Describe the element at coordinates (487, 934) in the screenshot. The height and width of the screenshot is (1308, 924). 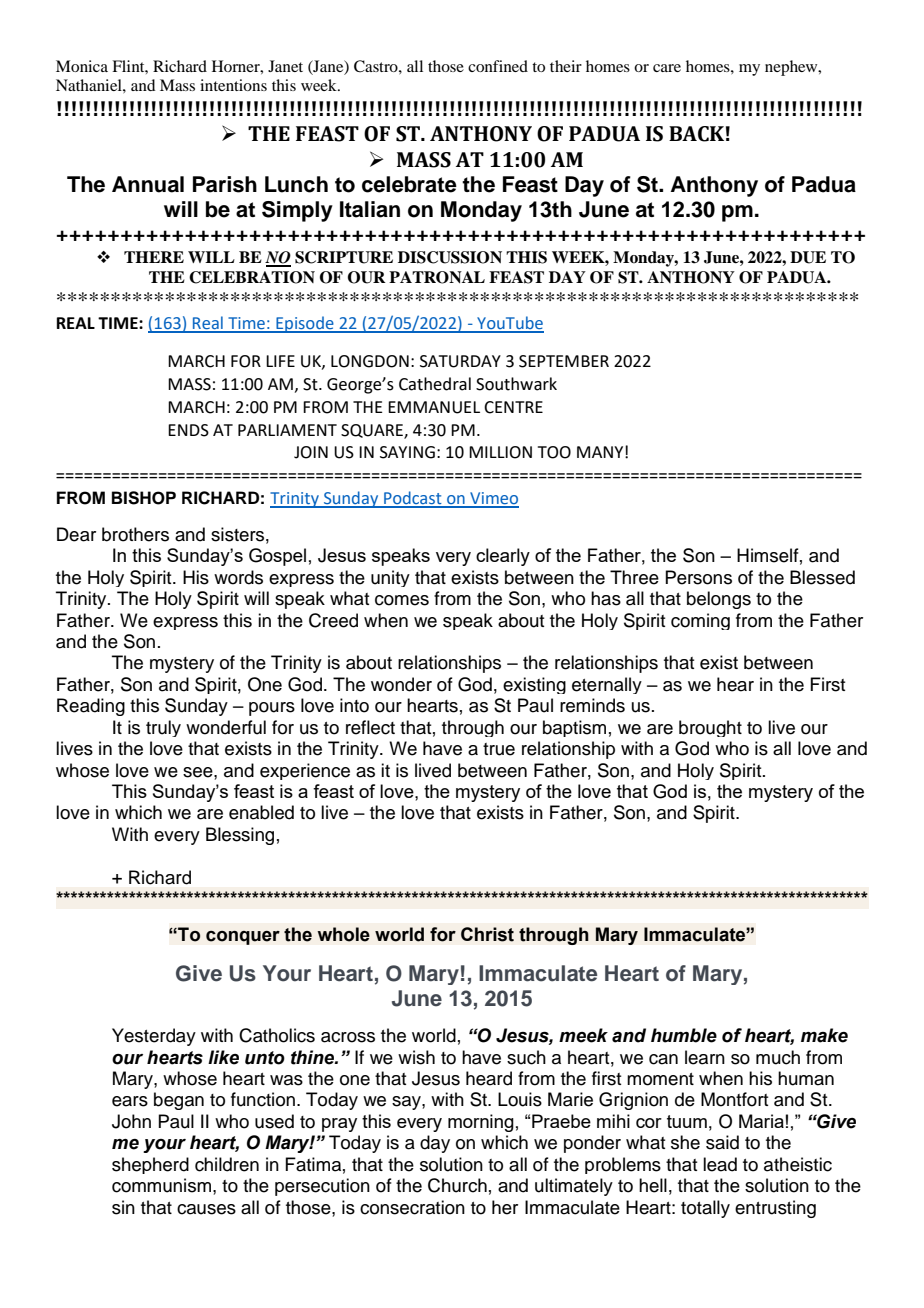
I see `Christ` at that location.
